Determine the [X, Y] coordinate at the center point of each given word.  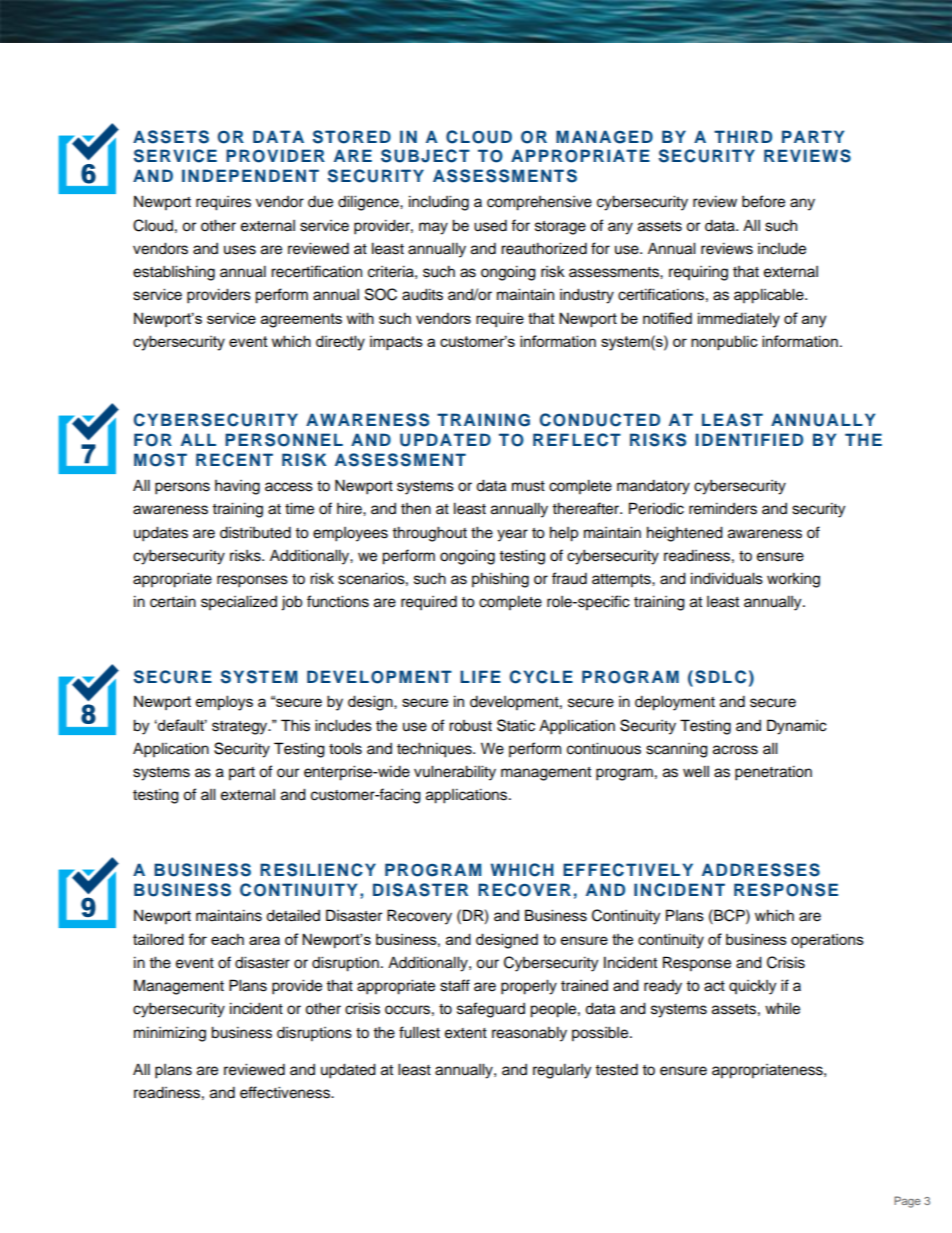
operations [827, 941]
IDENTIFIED [749, 439]
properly [529, 987]
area [264, 940]
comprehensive [539, 203]
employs [224, 703]
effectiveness [286, 1092]
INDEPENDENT [250, 175]
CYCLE [541, 677]
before [763, 201]
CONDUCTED [600, 420]
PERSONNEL [284, 440]
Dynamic [797, 727]
